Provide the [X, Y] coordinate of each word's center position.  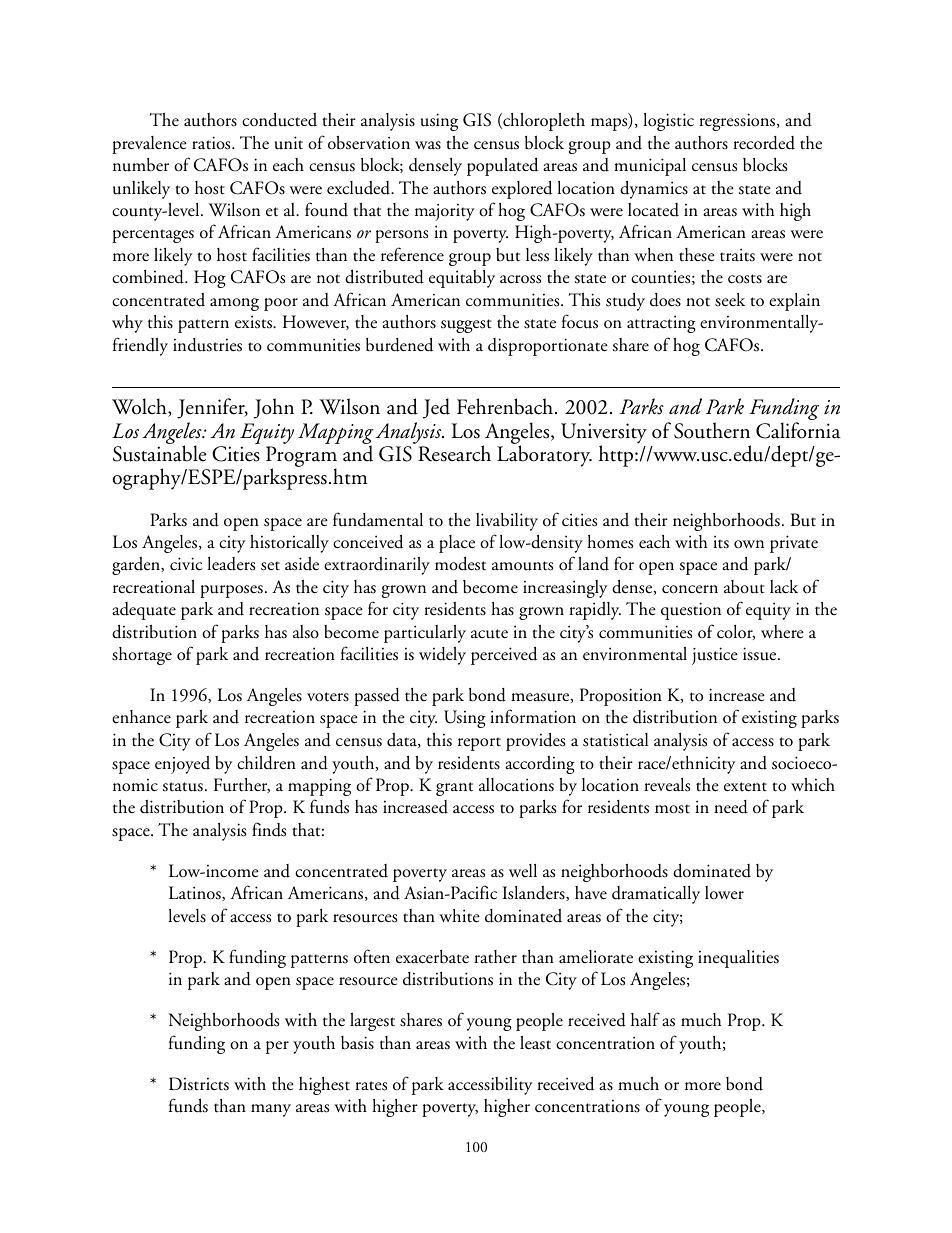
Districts [199, 1084]
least [535, 1043]
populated [502, 166]
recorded [764, 143]
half [645, 1019]
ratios [212, 143]
